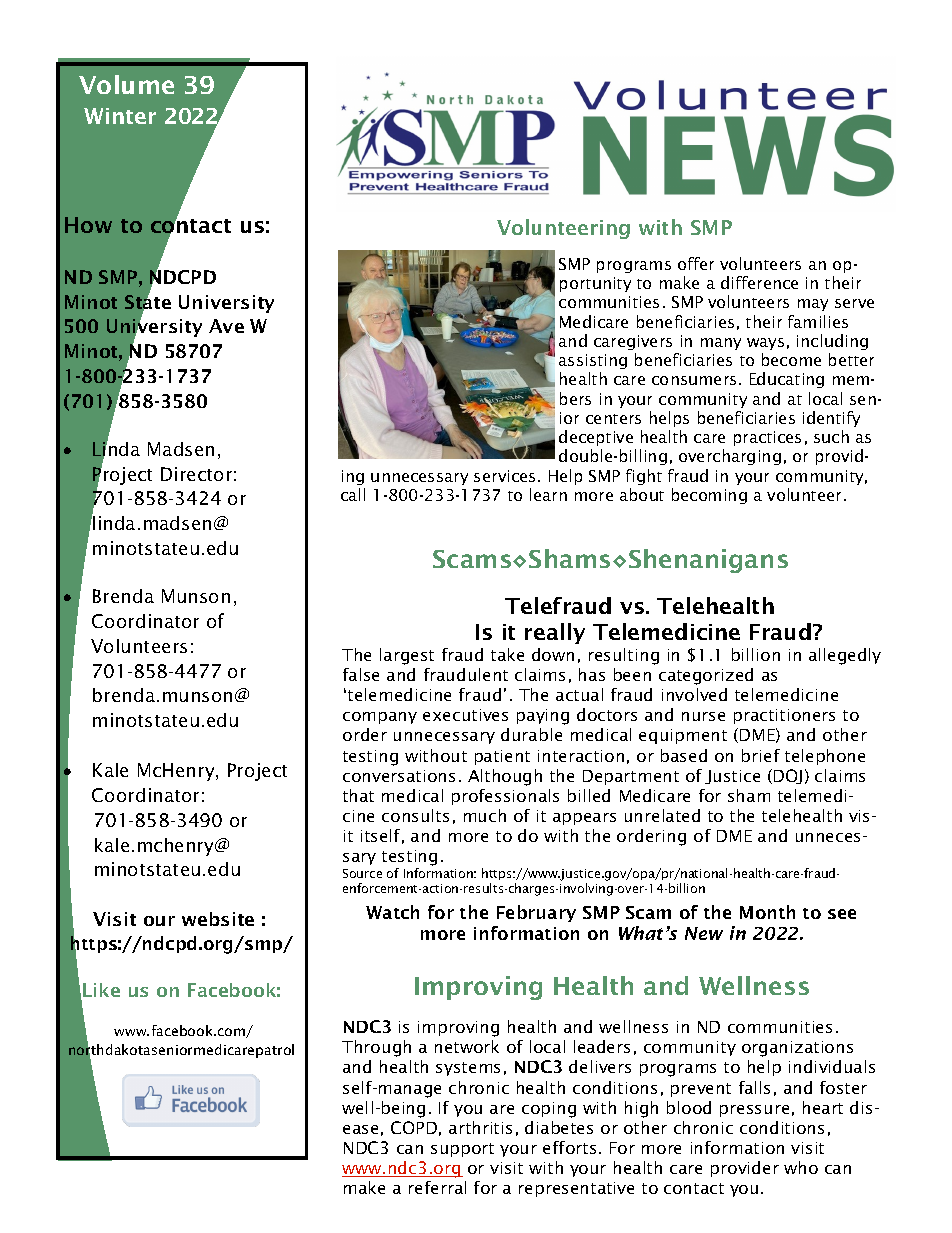 This page has height=1233, width=952. Describe the element at coordinates (593, 361) in the page. I see `assisting` at that location.
